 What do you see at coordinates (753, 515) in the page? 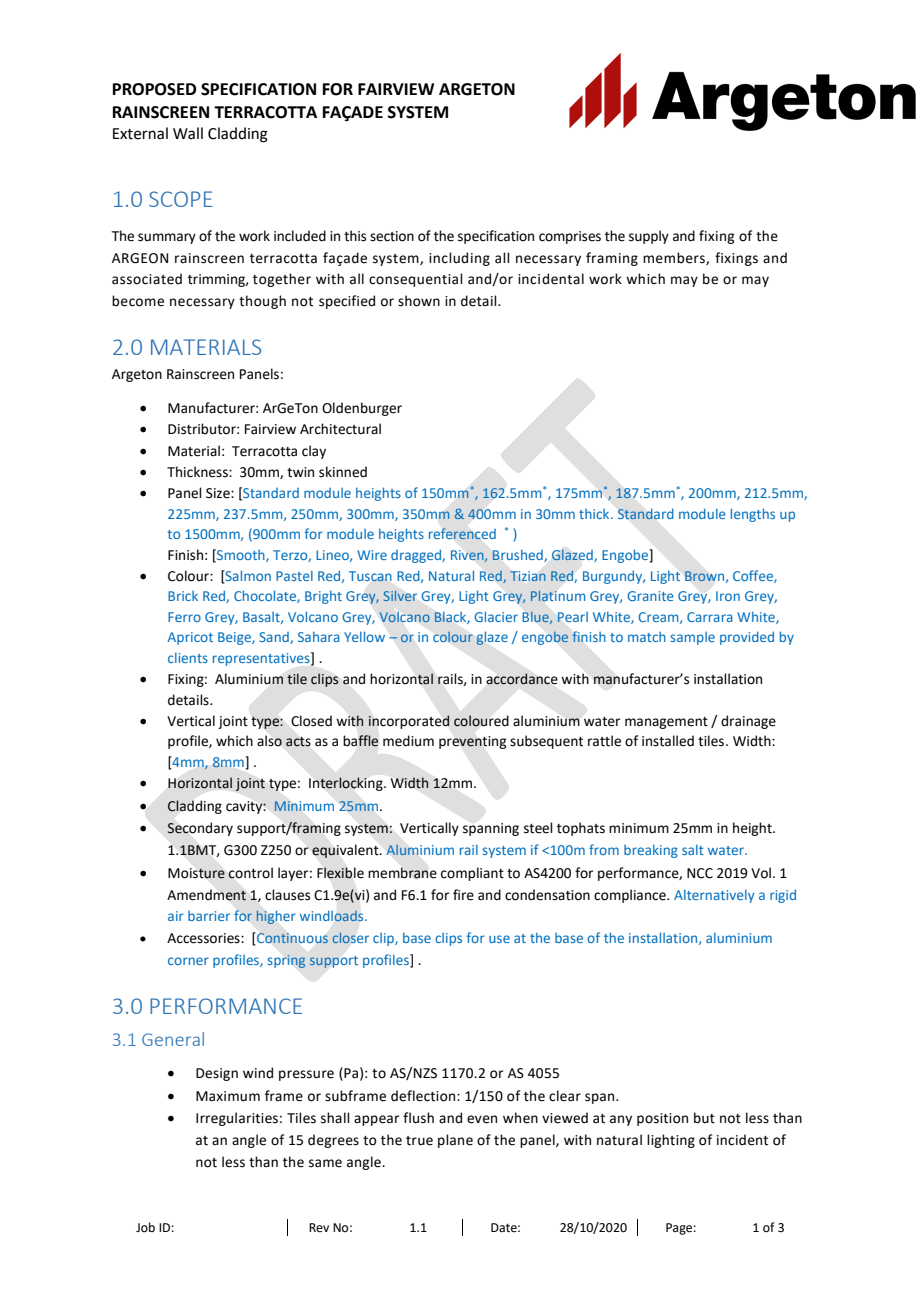
I see `lengths` at bounding box center [753, 515].
